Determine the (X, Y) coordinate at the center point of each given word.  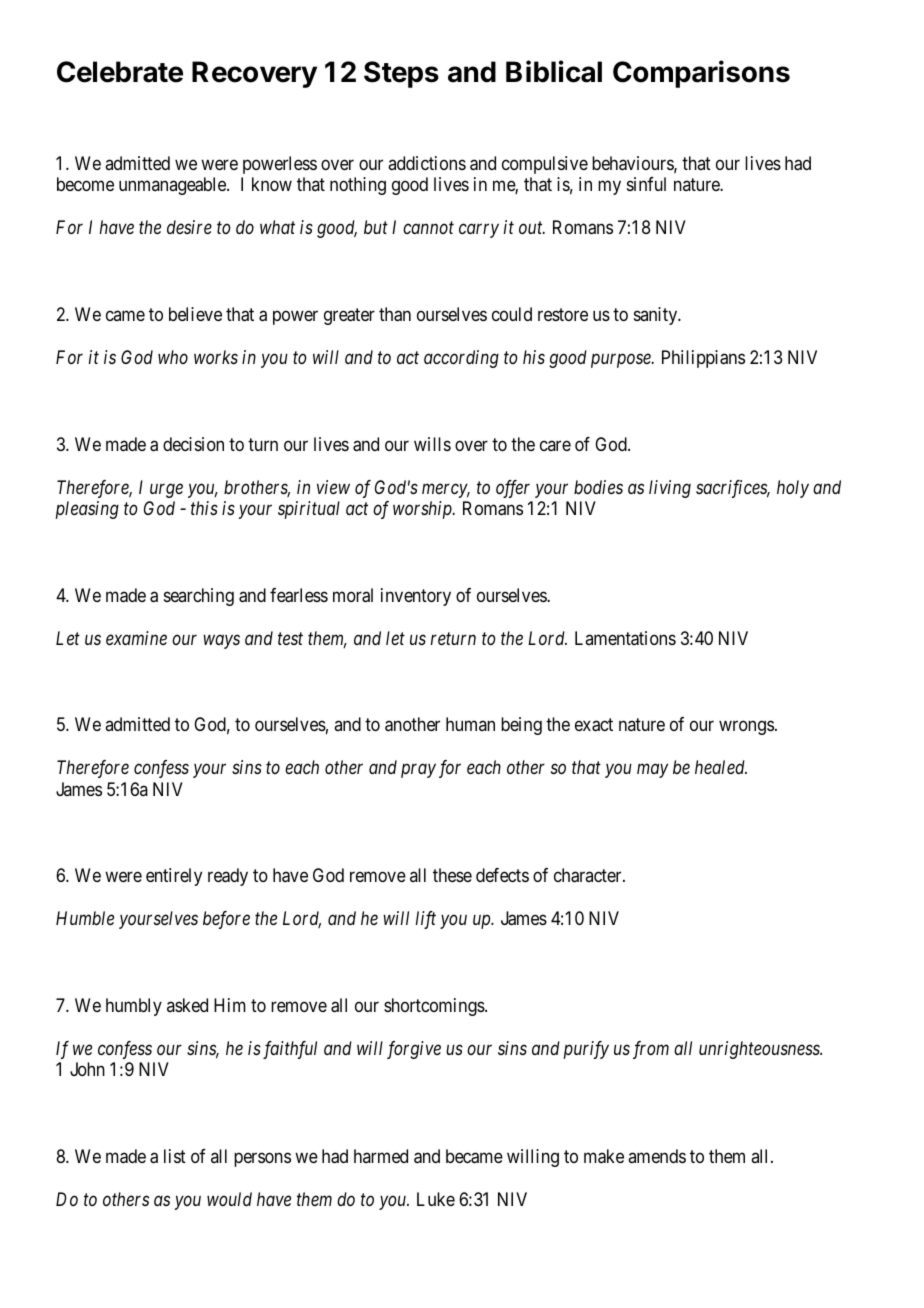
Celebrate (120, 72)
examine (136, 638)
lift (426, 920)
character (589, 875)
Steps (401, 74)
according (461, 359)
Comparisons (701, 74)
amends (657, 1156)
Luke (436, 1199)
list (175, 1156)
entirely (174, 877)
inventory (416, 597)
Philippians (703, 359)
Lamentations (625, 638)
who (173, 357)
